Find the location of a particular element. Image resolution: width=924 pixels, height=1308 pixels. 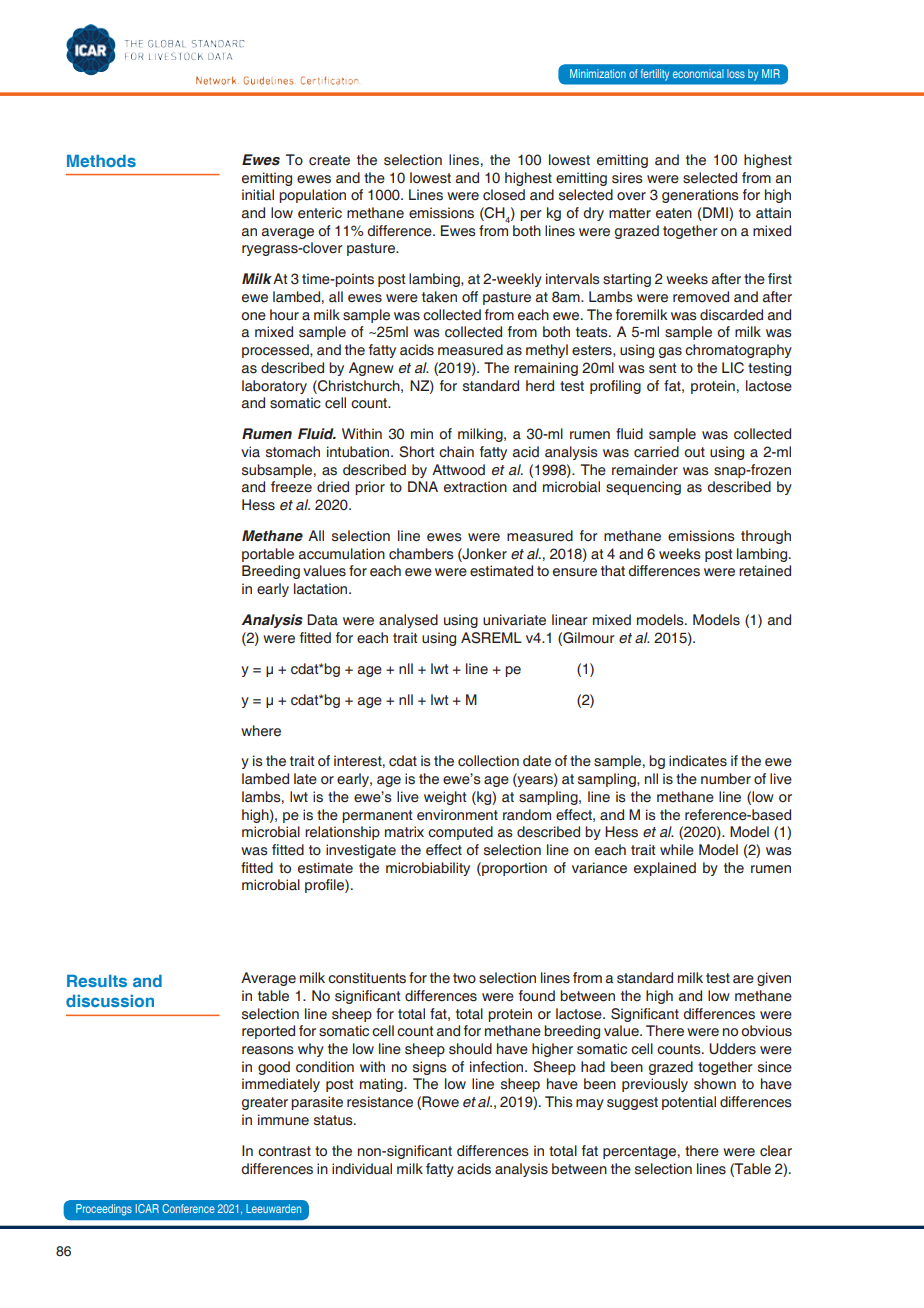

constituents is located at coordinates (367, 978).
